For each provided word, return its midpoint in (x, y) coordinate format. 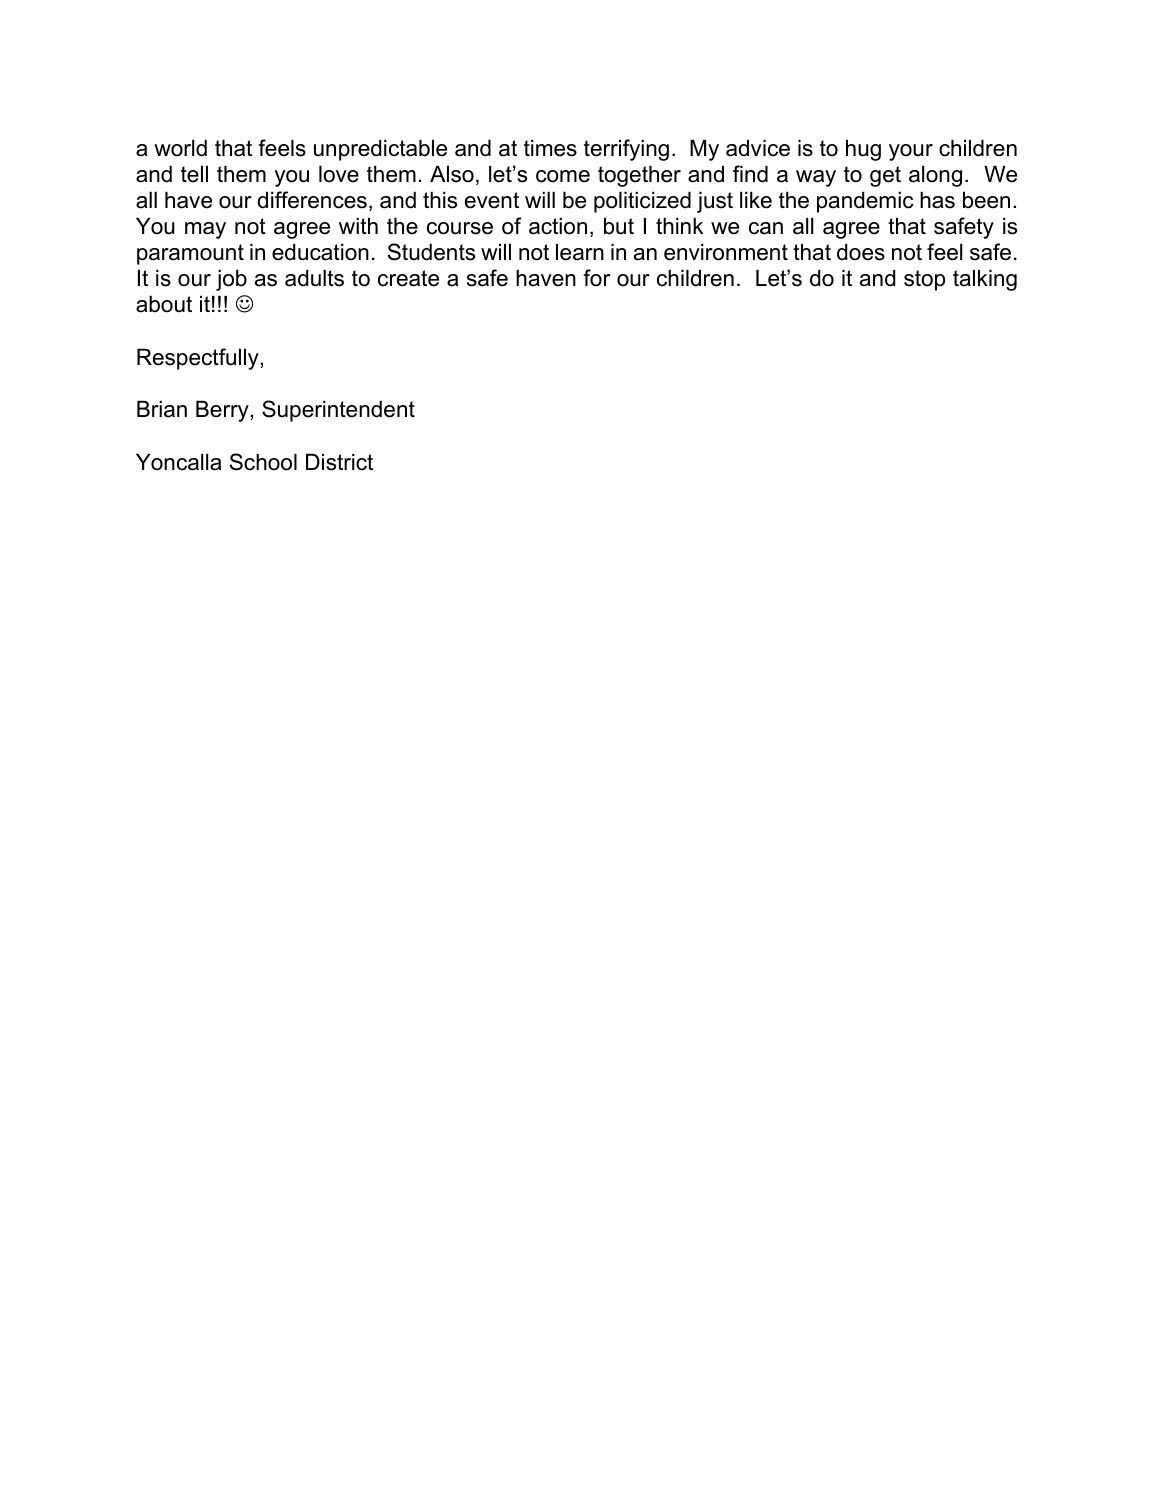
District (339, 462)
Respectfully (199, 359)
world (180, 148)
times (550, 148)
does (861, 252)
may (205, 230)
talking (985, 280)
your (911, 152)
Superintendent (338, 411)
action (558, 226)
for (596, 278)
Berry (223, 411)
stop (924, 280)
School (263, 462)
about (164, 304)
